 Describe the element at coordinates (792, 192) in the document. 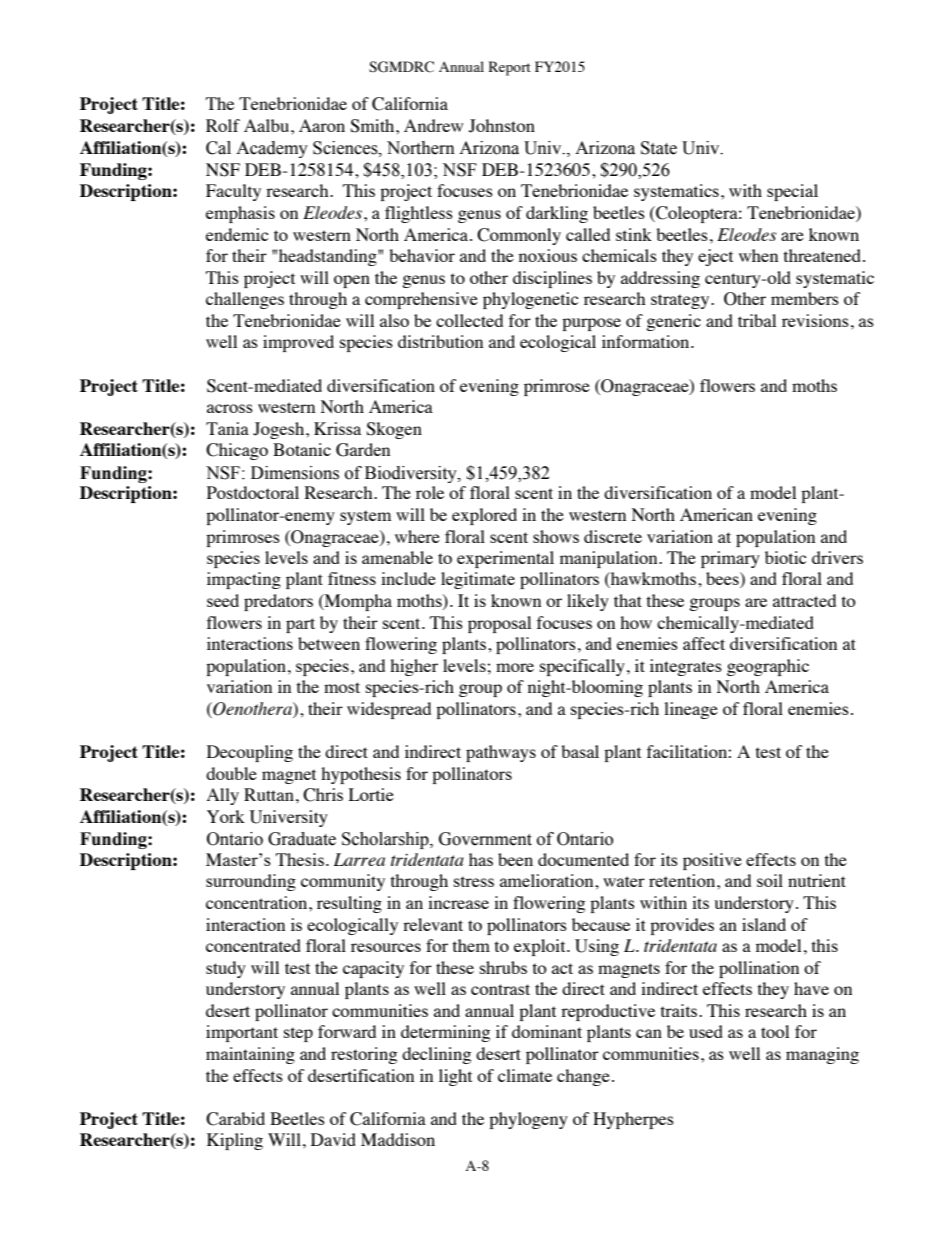

I see `special` at that location.
